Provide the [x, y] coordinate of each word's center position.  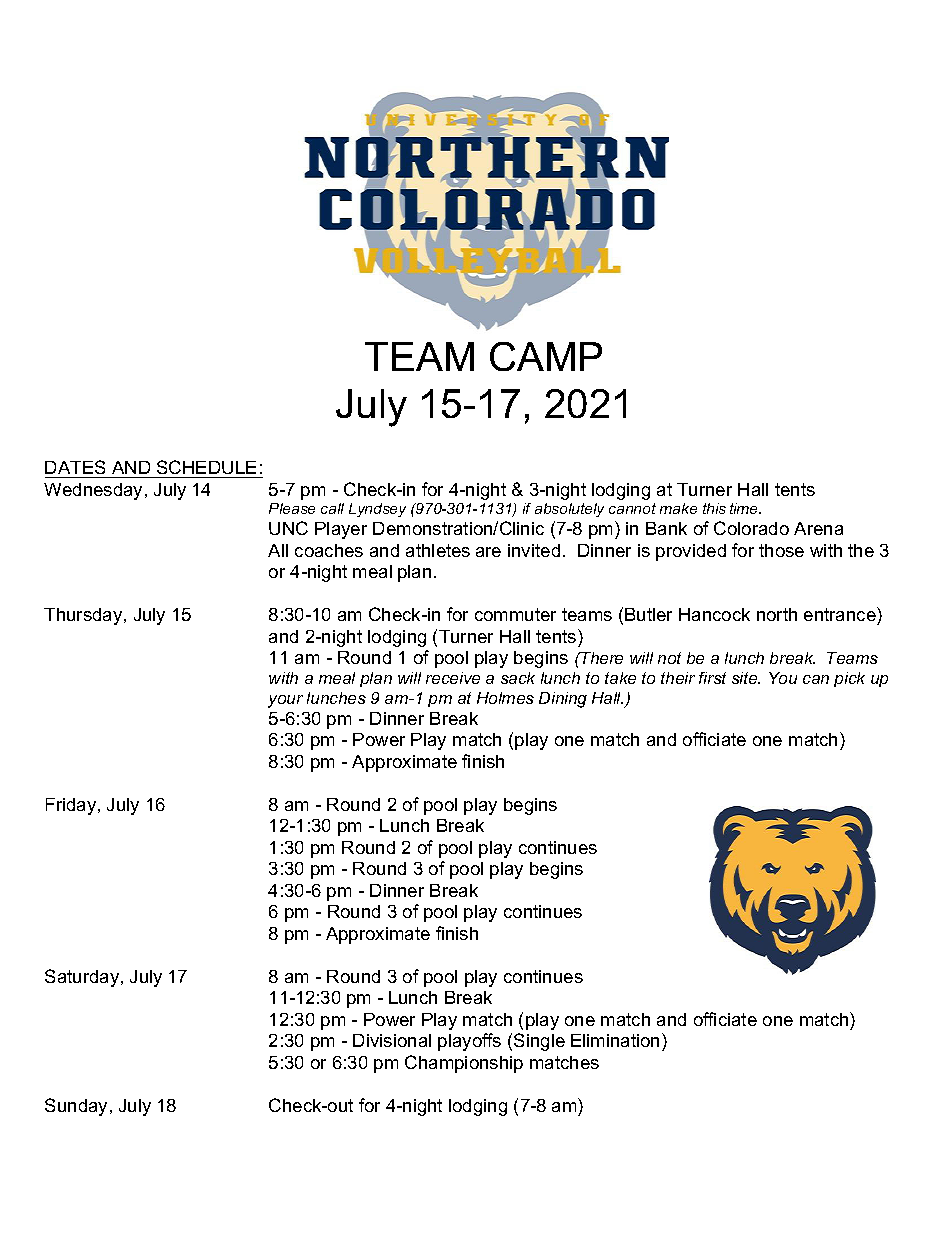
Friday [72, 806]
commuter [515, 614]
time [745, 508]
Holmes [505, 698]
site [746, 678]
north [777, 614]
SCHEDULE [206, 467]
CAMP [546, 356]
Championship [464, 1064]
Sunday [76, 1107]
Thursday [84, 616]
